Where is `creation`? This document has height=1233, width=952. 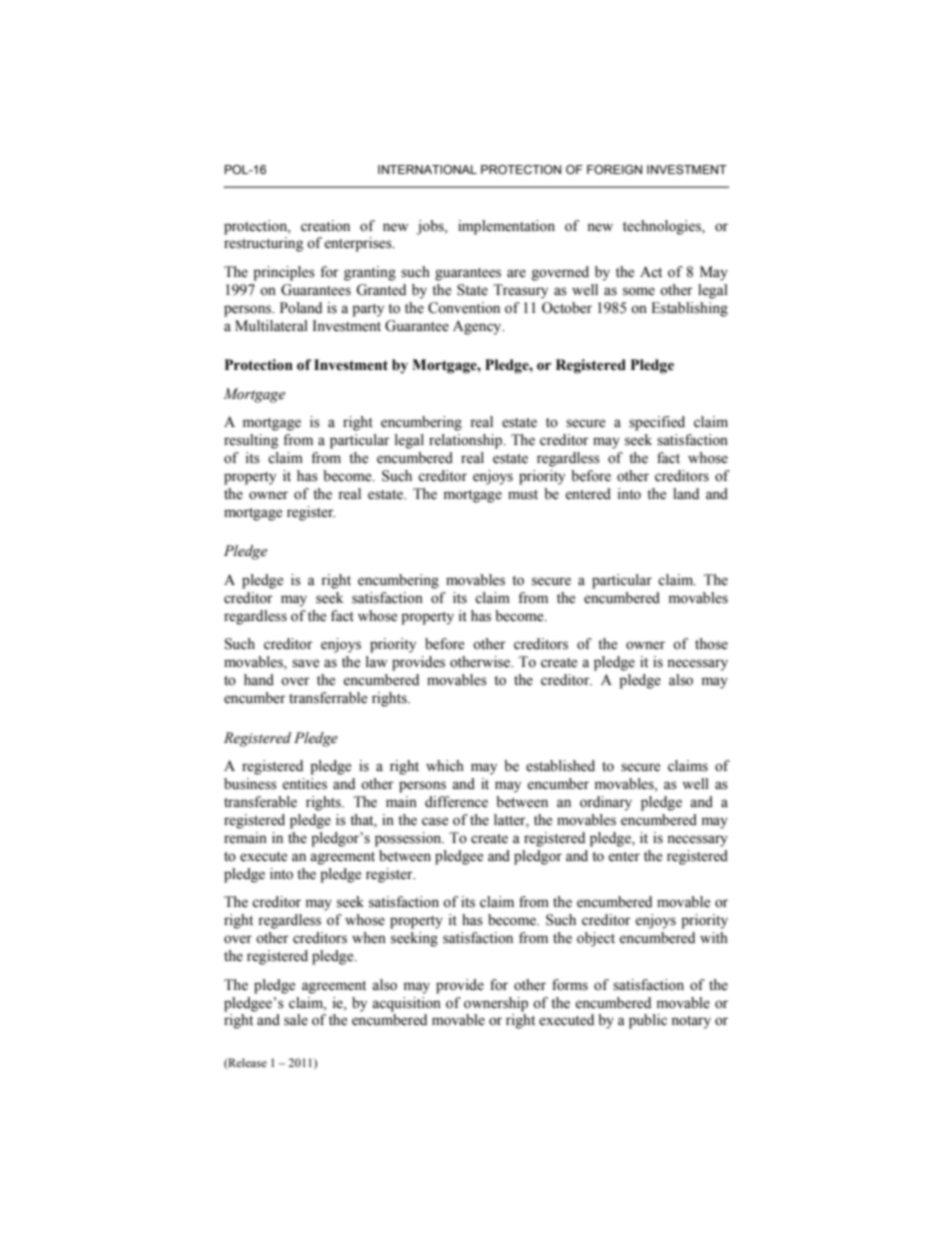 creation is located at coordinates (325, 226).
